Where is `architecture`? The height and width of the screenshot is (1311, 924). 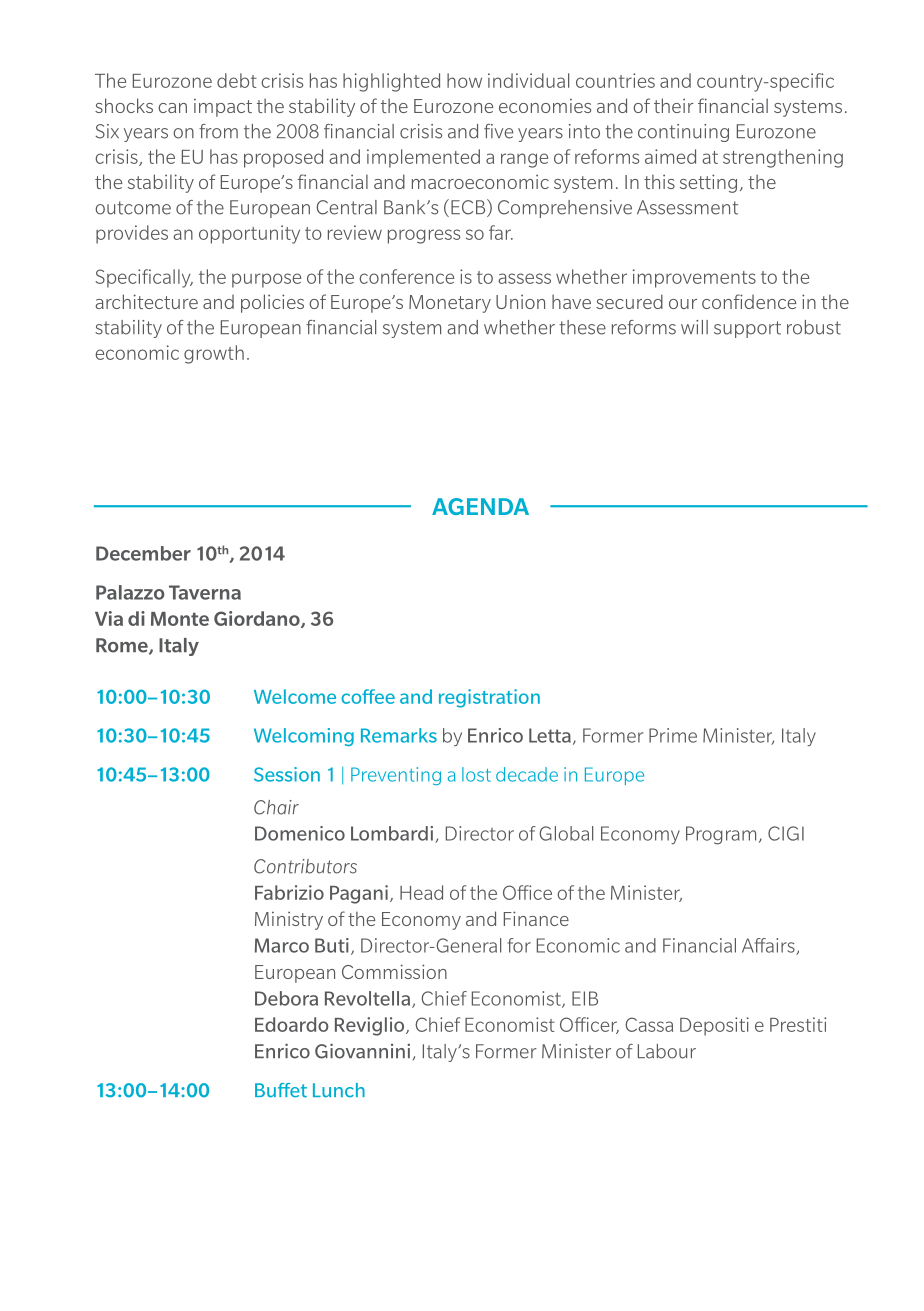 architecture is located at coordinates (146, 301).
